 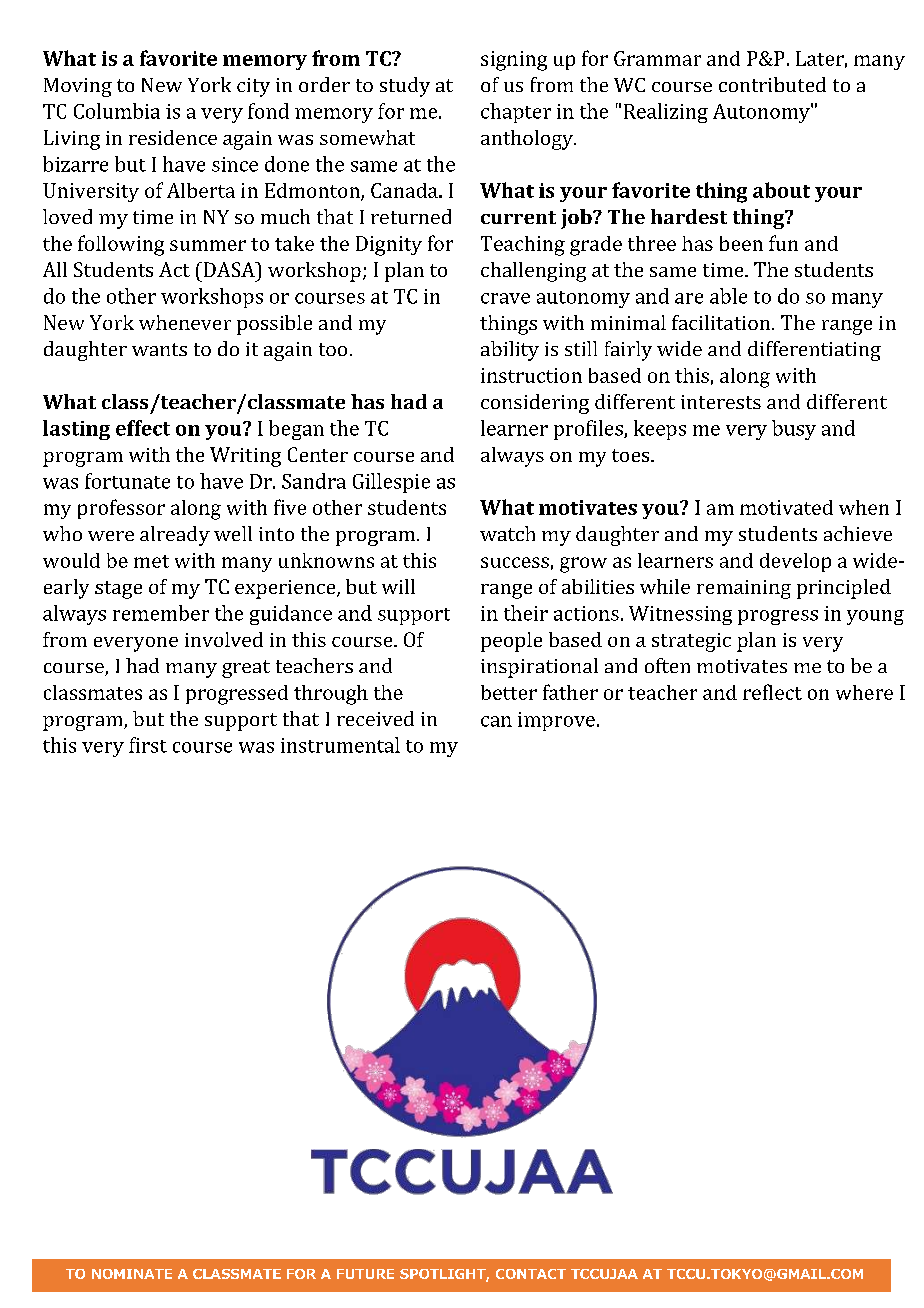 What do you see at coordinates (722, 322) in the screenshot?
I see `facilitation` at bounding box center [722, 322].
